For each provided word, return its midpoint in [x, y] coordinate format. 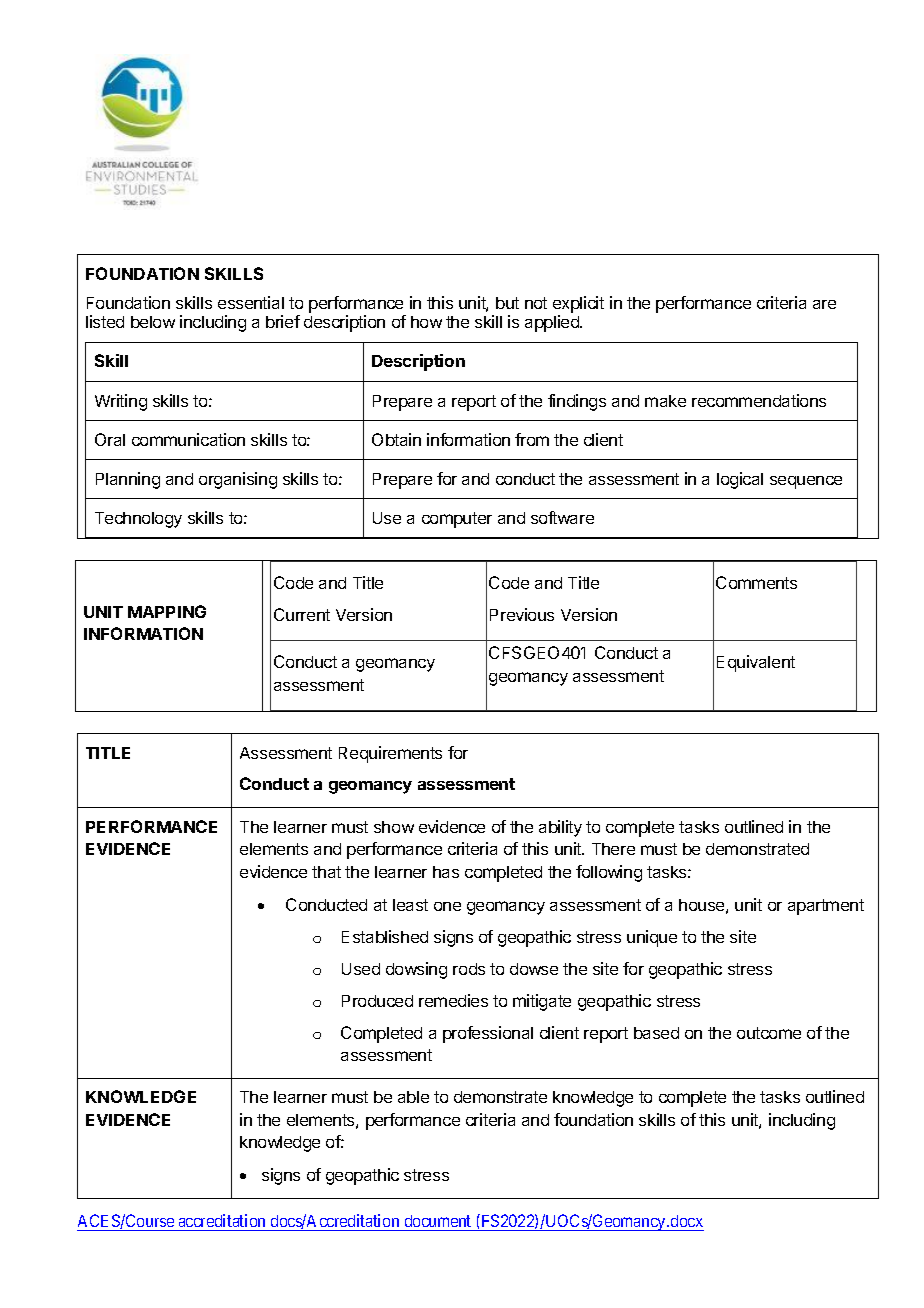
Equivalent [756, 663]
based [656, 1033]
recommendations [759, 400]
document [438, 1221]
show [394, 827]
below [153, 322]
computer [457, 520]
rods [469, 969]
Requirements [390, 754]
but [507, 303]
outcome [769, 1033]
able [413, 1097]
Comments [756, 582]
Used [361, 969]
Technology [138, 520]
